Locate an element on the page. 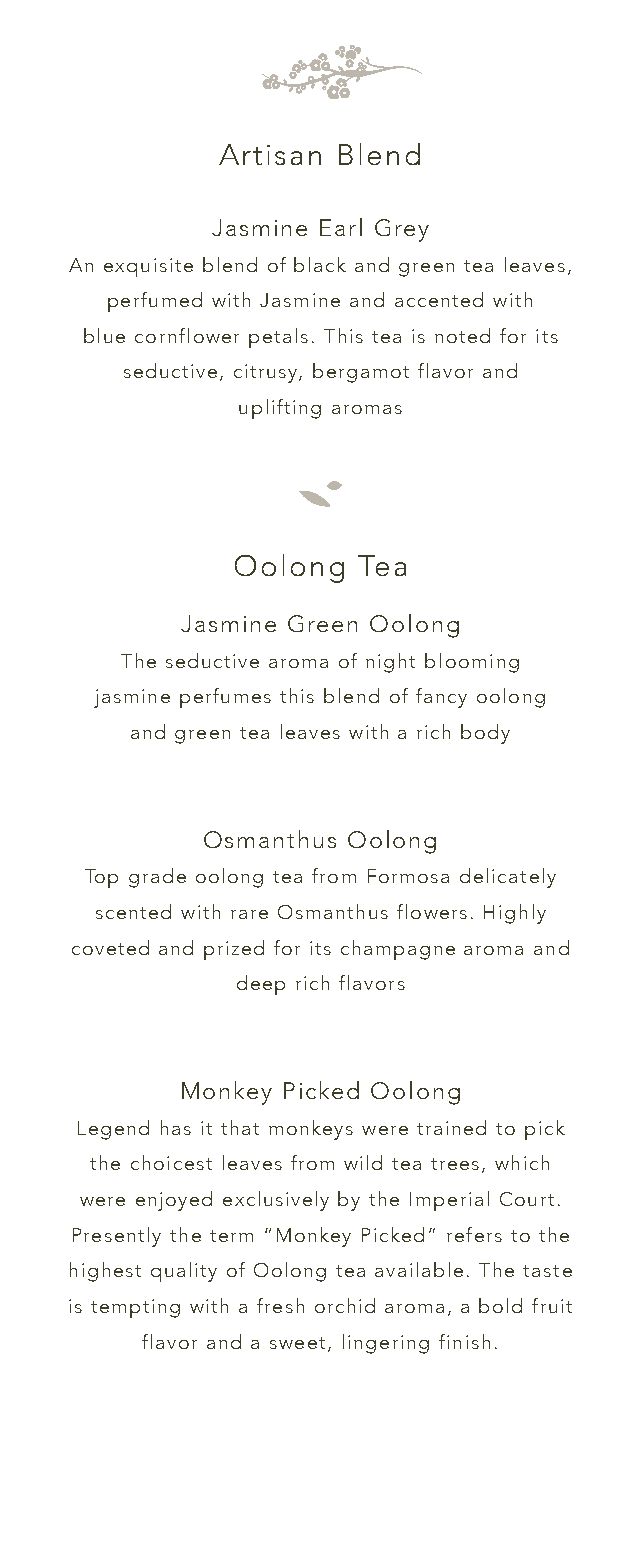  wild is located at coordinates (363, 1162).
